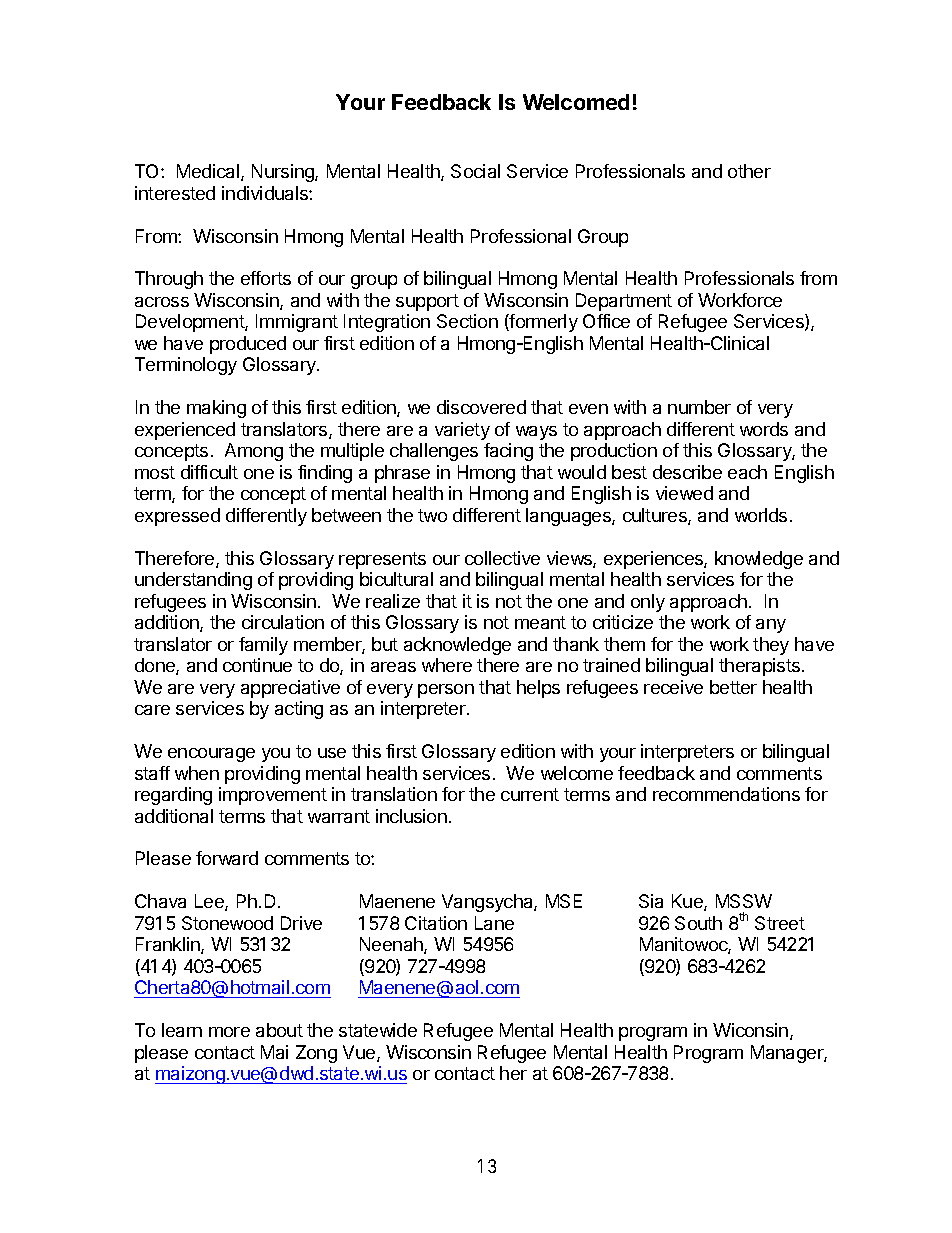 The height and width of the page is (1233, 952). I want to click on better, so click(733, 687).
